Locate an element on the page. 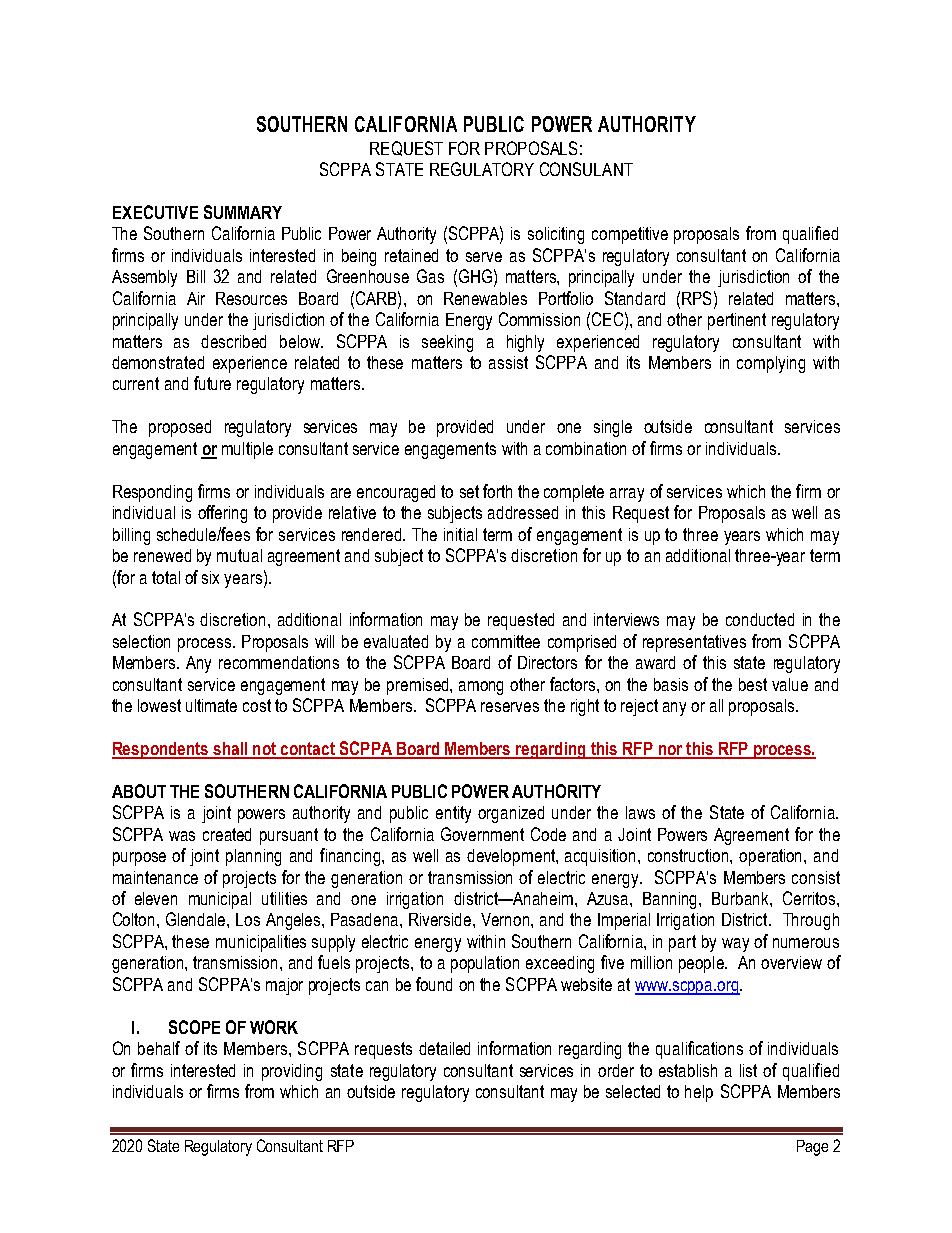  SUMMARY is located at coordinates (243, 212).
